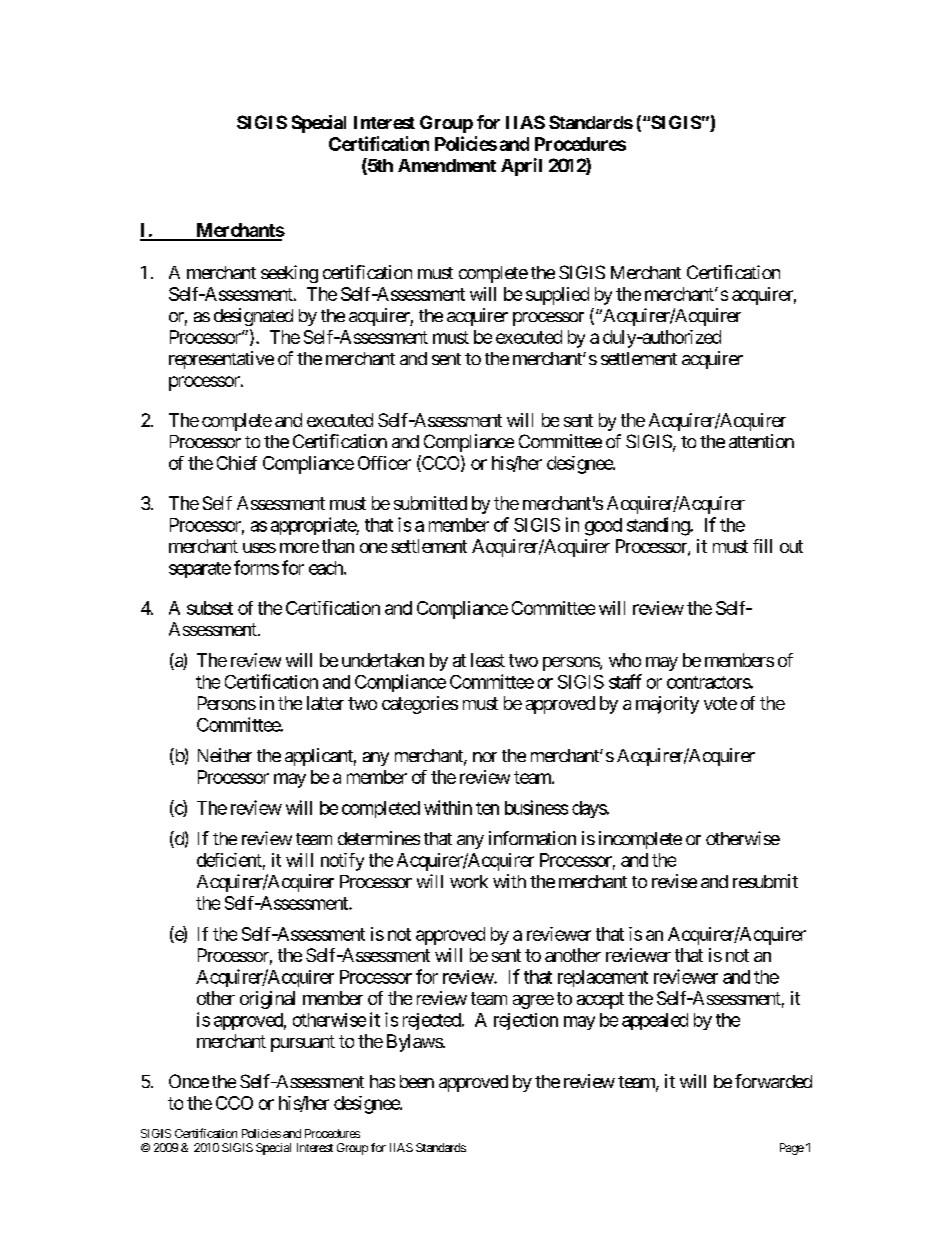 The width and height of the screenshot is (952, 1233). I want to click on pursuant, so click(303, 1043).
